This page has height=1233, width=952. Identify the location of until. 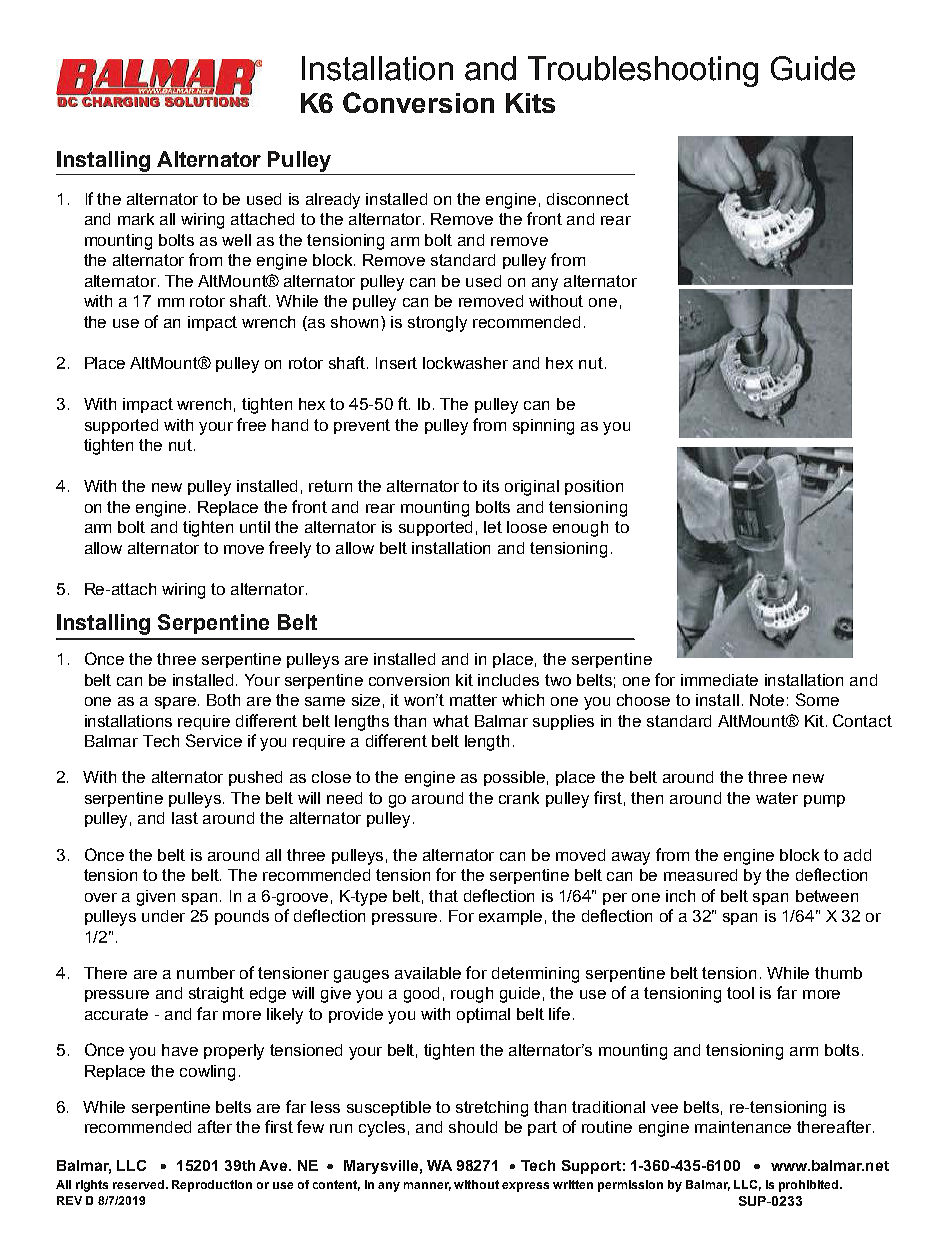
(255, 527).
